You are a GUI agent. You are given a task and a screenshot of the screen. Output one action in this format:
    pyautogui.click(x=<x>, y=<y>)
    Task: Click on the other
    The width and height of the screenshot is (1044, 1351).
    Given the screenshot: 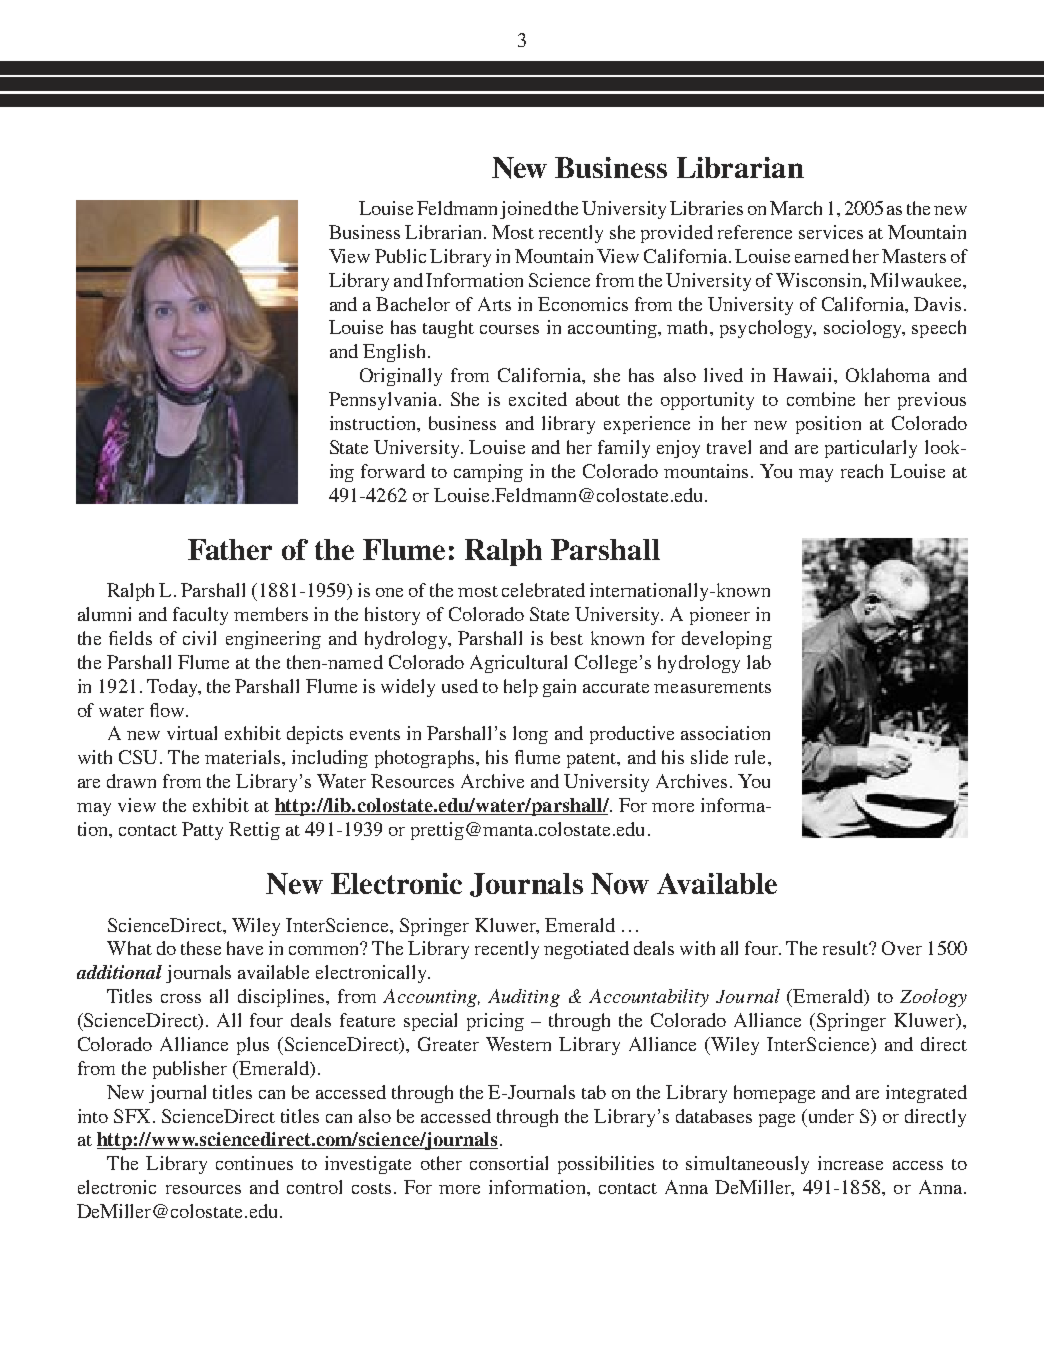 What is the action you would take?
    pyautogui.click(x=441, y=1163)
